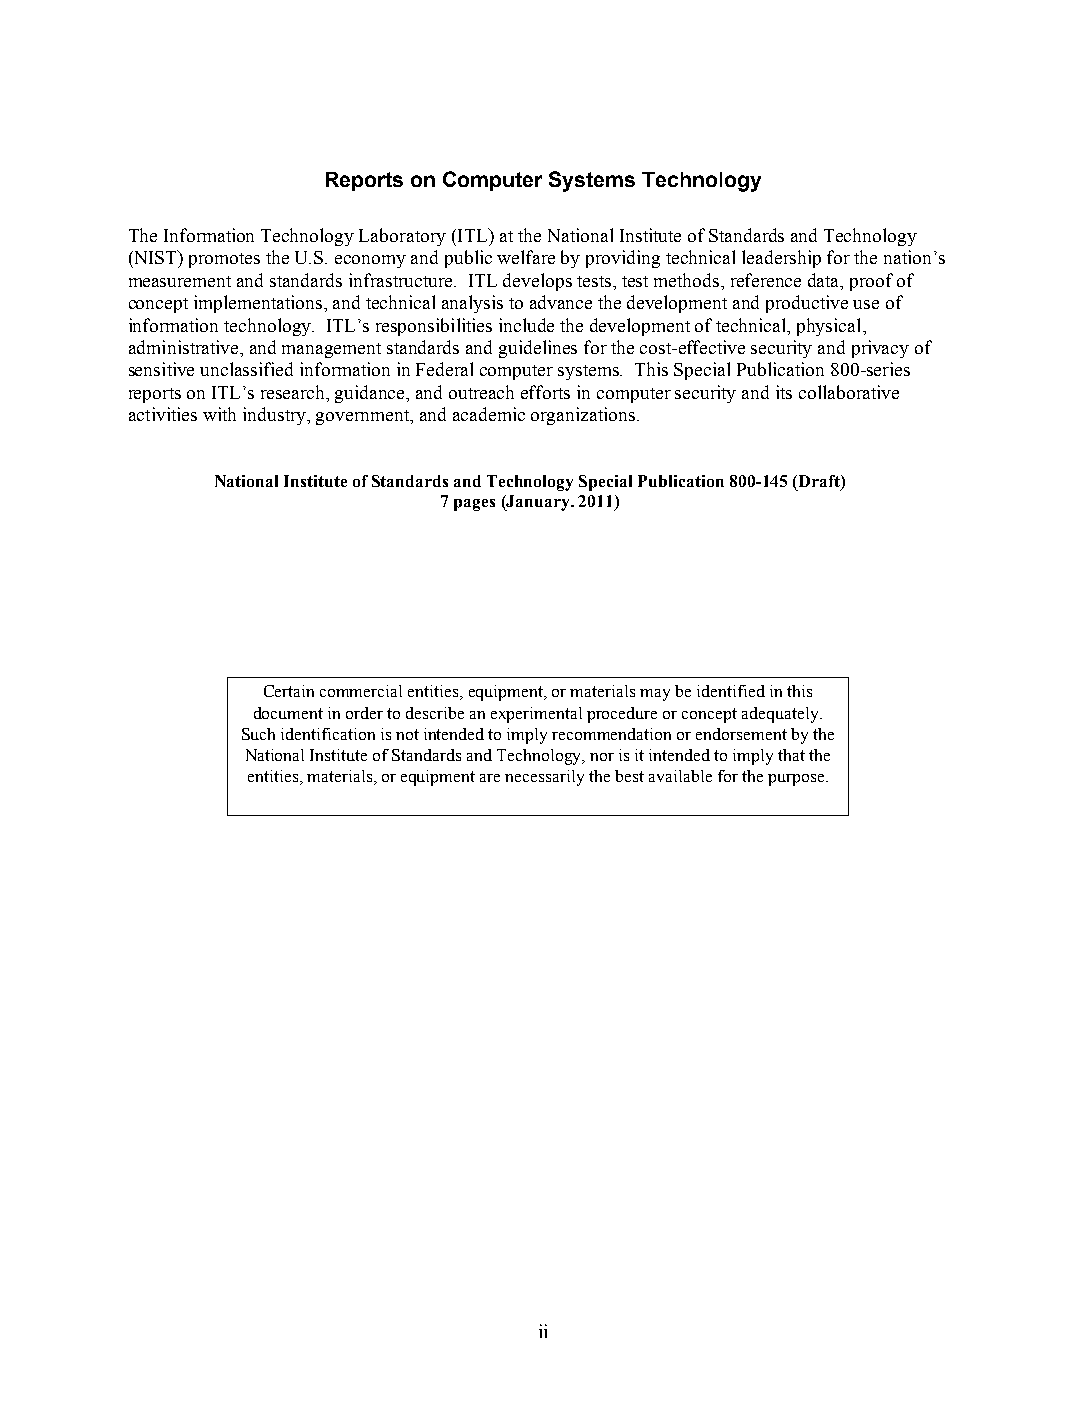 The image size is (1086, 1406). What do you see at coordinates (781, 259) in the image?
I see `leadership` at bounding box center [781, 259].
